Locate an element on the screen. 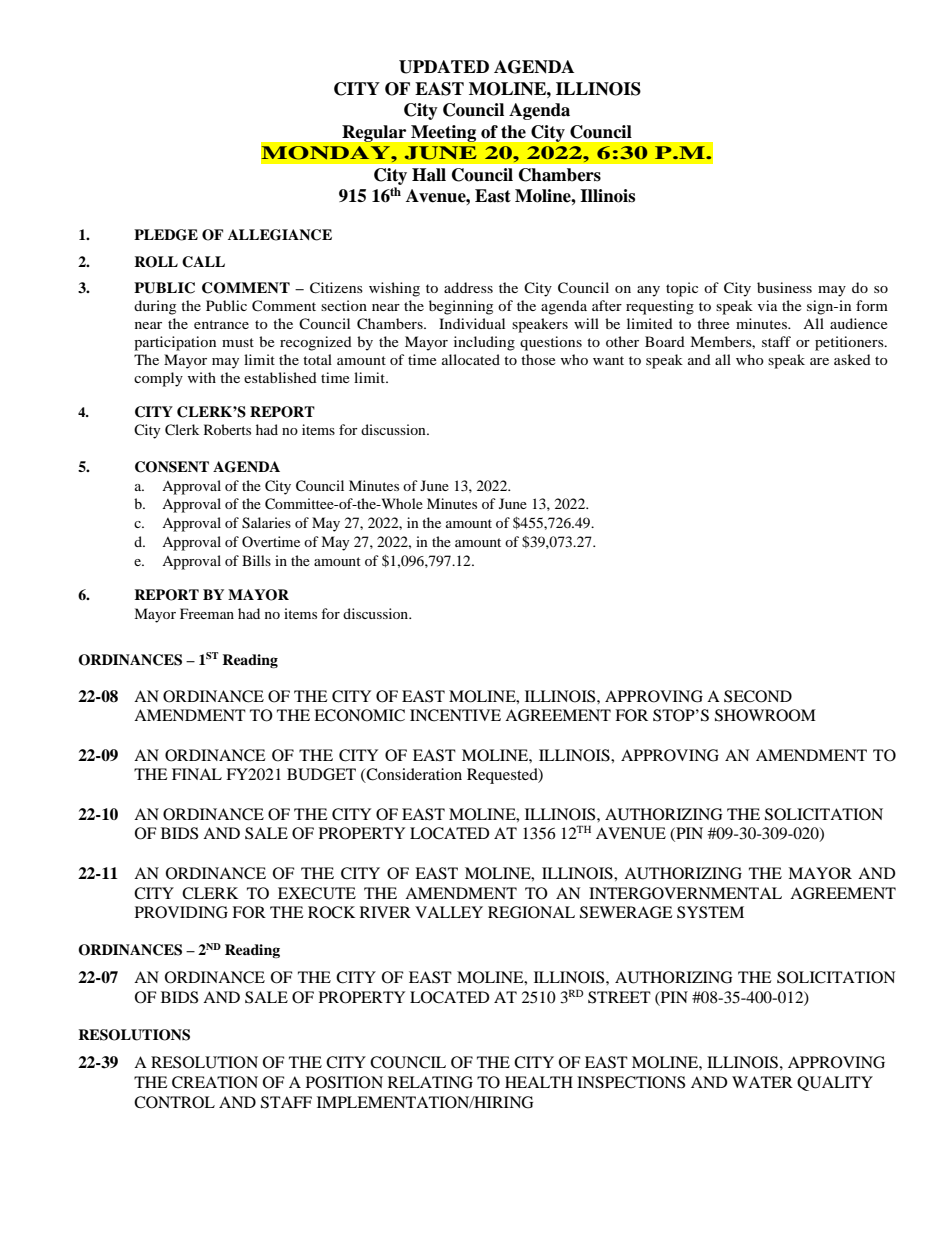  Regular is located at coordinates (374, 133).
